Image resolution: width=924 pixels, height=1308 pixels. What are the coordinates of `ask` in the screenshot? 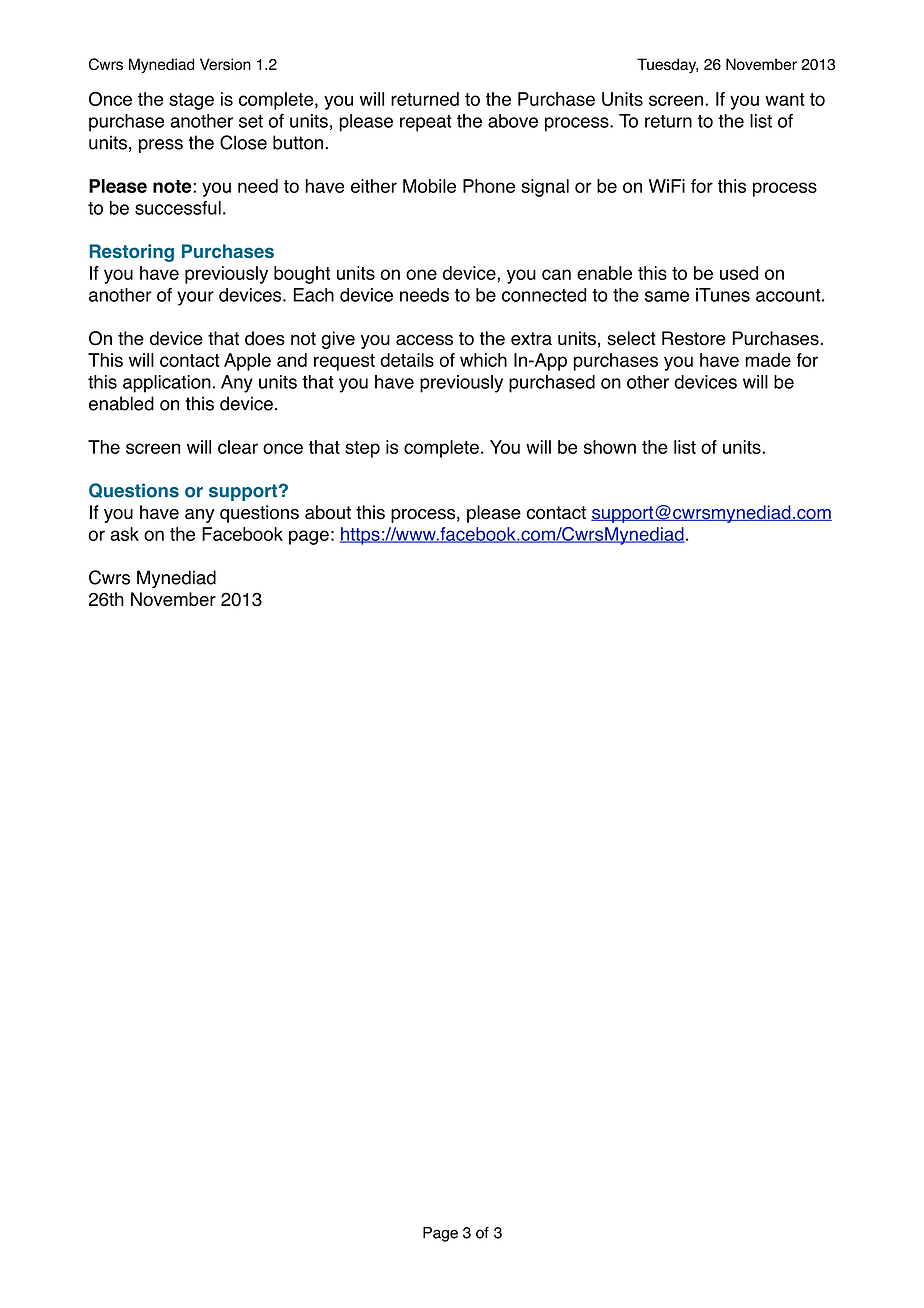 It's located at (124, 534).
